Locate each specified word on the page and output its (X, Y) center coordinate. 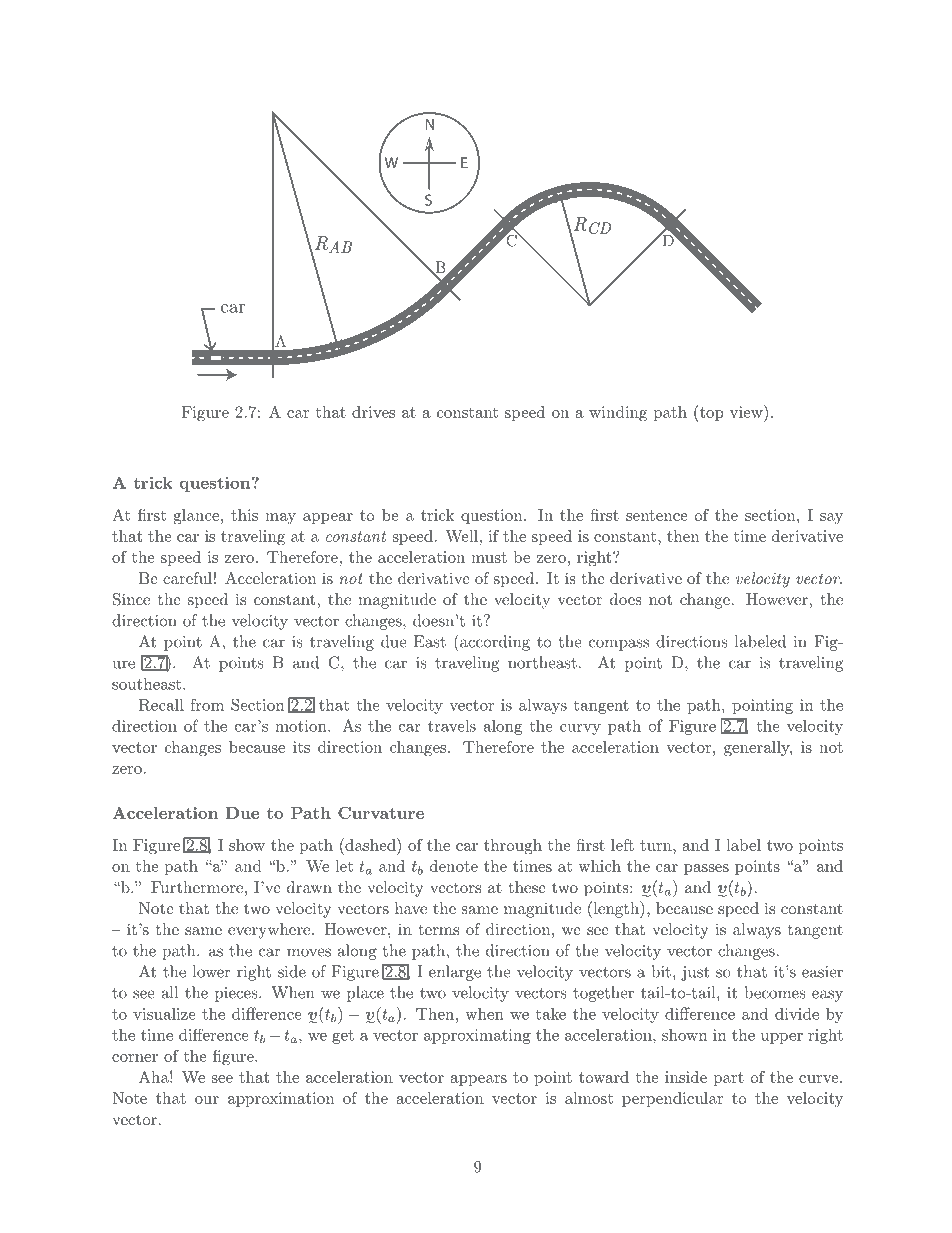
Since (131, 599)
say (831, 518)
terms (439, 929)
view (747, 411)
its (301, 747)
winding (618, 414)
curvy (580, 729)
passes (706, 869)
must (489, 557)
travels (452, 725)
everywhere (270, 931)
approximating (477, 1036)
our (207, 1100)
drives (373, 412)
